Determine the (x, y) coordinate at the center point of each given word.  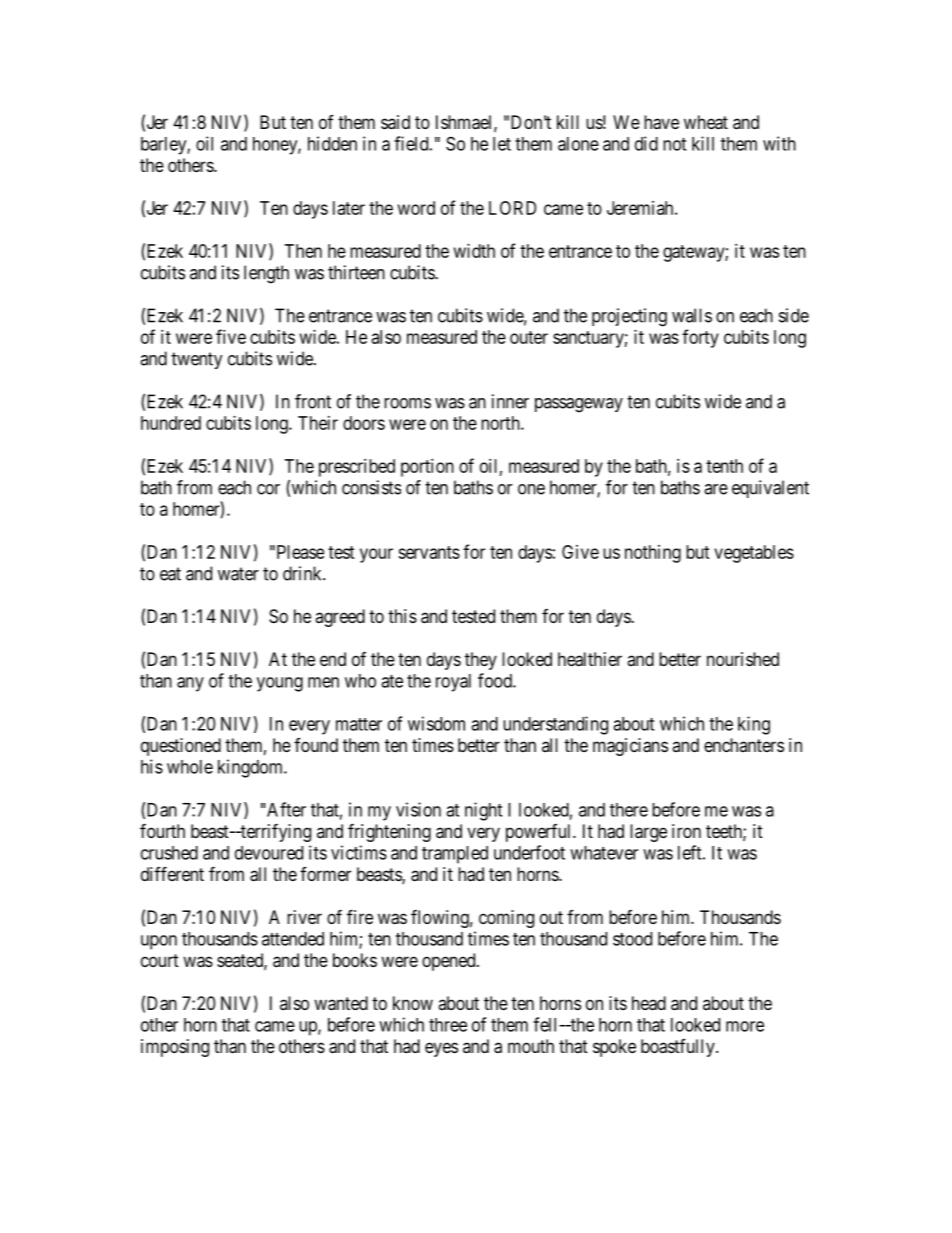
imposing (175, 1048)
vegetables (754, 554)
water (238, 574)
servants (429, 552)
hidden (332, 143)
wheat (706, 122)
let (502, 144)
